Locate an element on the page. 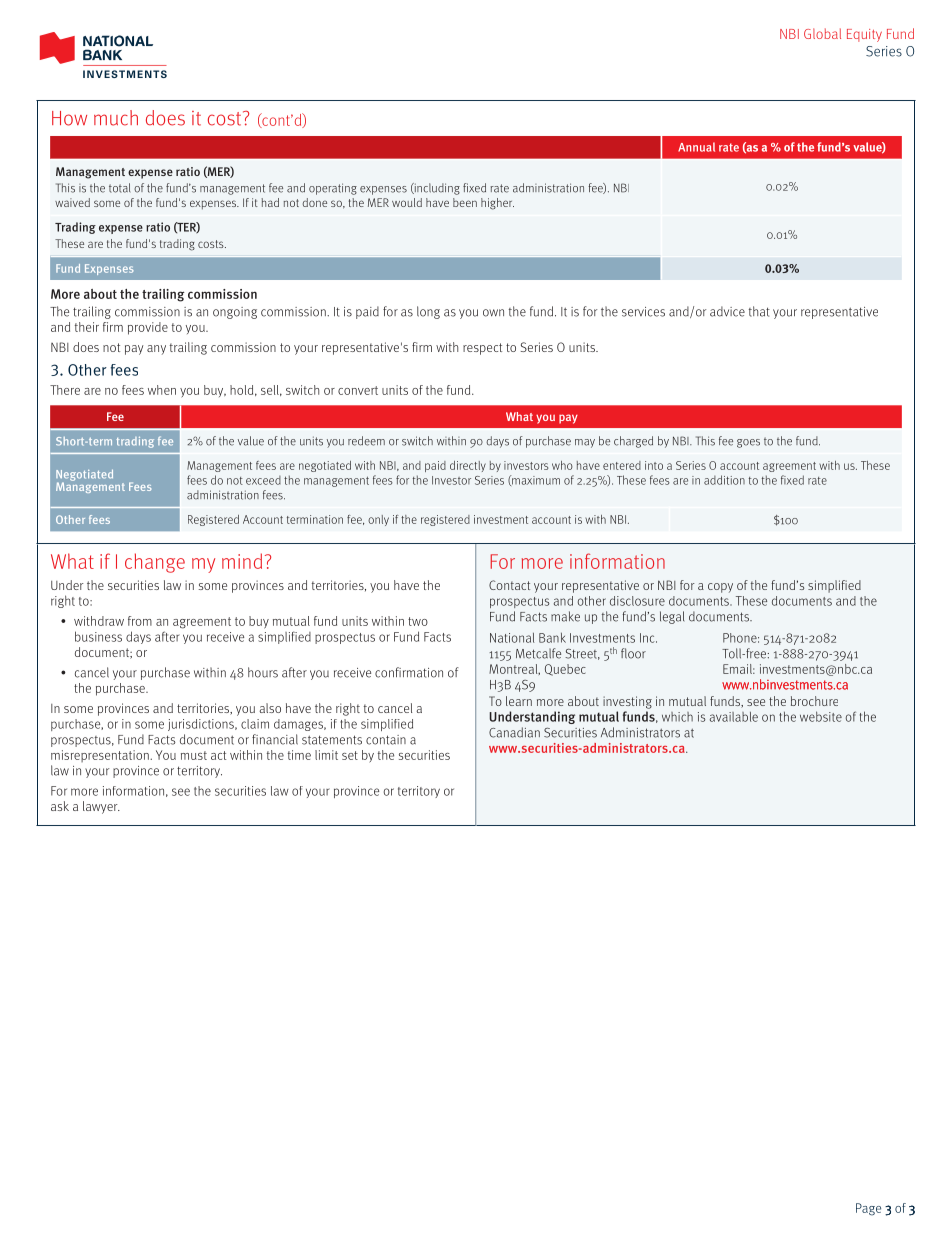 This page has height=1233, width=952. when is located at coordinates (162, 390).
